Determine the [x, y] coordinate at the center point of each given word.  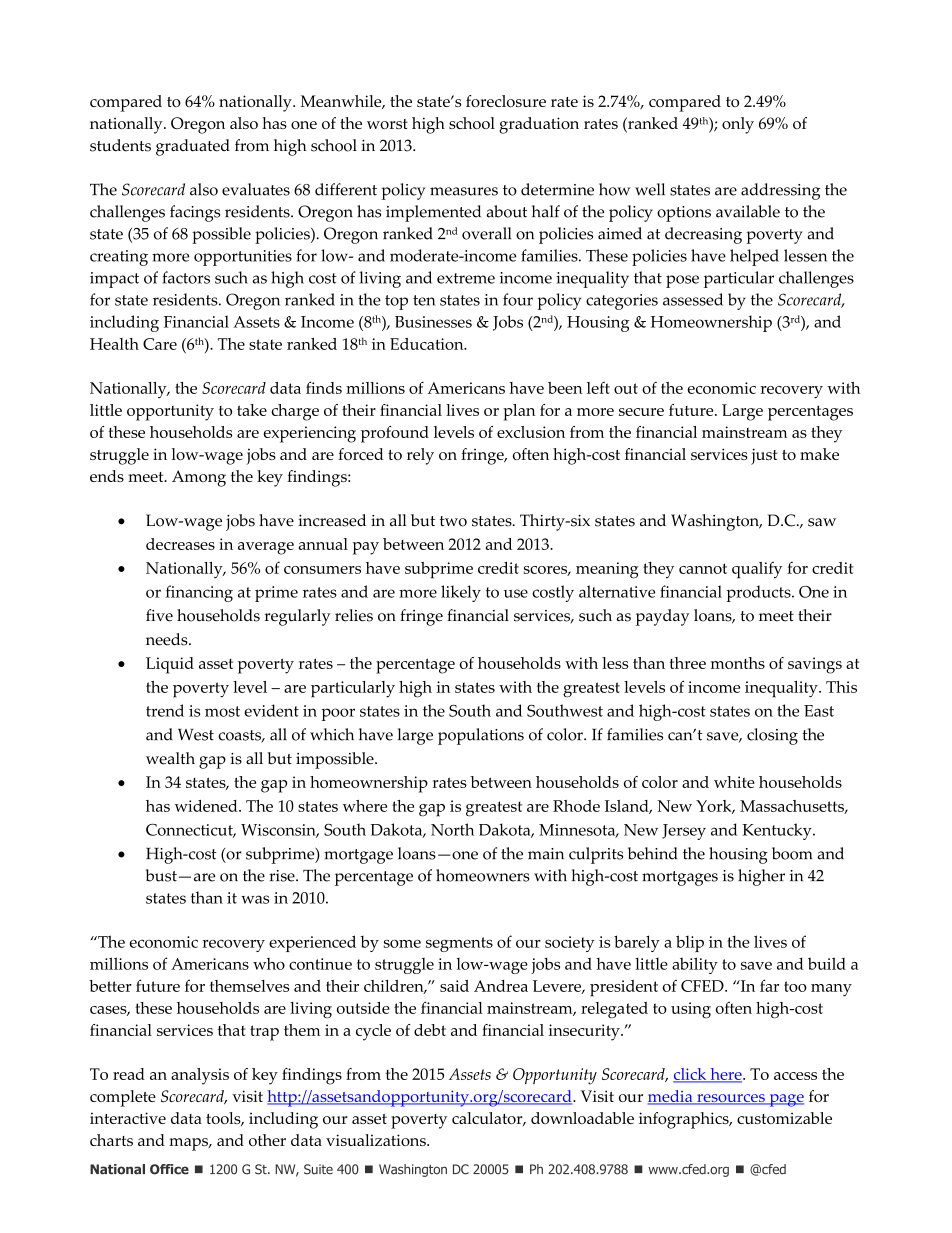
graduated [193, 147]
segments [459, 944]
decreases [180, 544]
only [738, 125]
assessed [693, 299]
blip [690, 943]
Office [169, 1169]
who [269, 964]
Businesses [433, 322]
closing [772, 736]
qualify [757, 570]
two [453, 521]
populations [481, 736]
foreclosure [506, 101]
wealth [170, 758]
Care [160, 344]
